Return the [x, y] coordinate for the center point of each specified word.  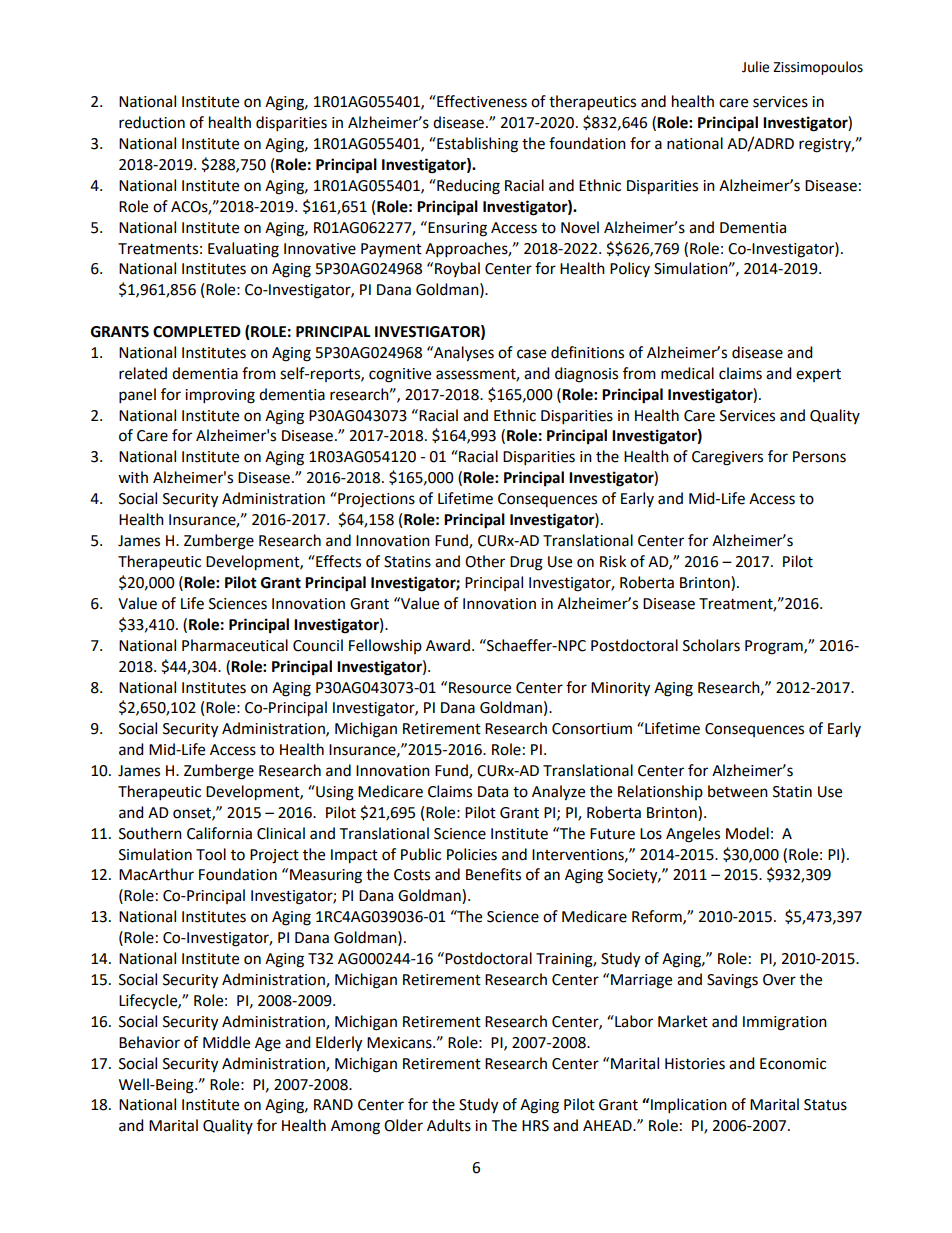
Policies [472, 854]
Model [747, 833]
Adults [449, 1125]
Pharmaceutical [235, 645]
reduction [152, 122]
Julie [755, 67]
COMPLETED [197, 332]
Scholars [711, 645]
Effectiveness [481, 101]
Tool [211, 854]
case [531, 354]
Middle [226, 1042]
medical [687, 373]
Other [485, 561]
